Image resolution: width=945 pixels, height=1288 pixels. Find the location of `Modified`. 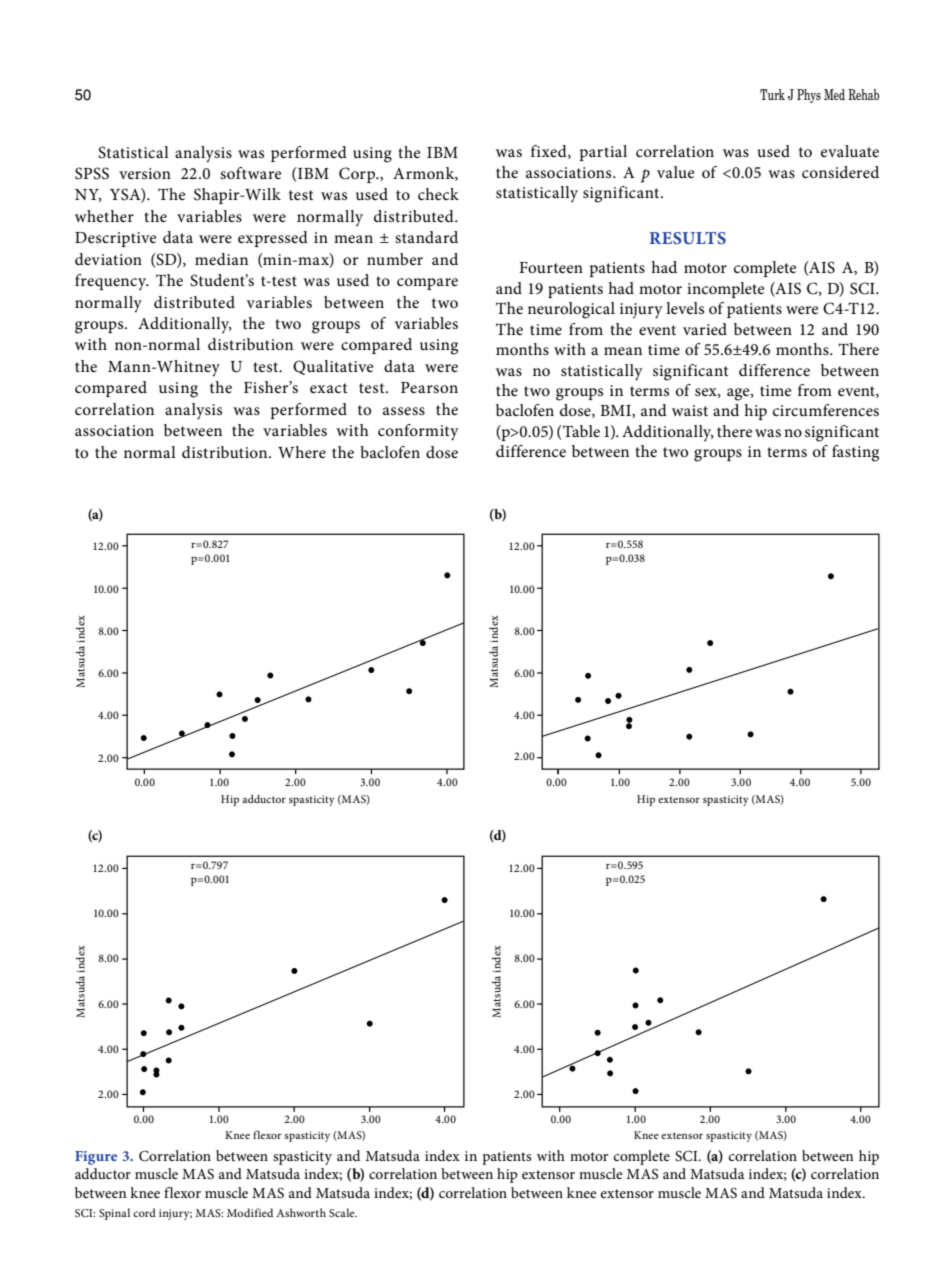

Modified is located at coordinates (250, 1212).
